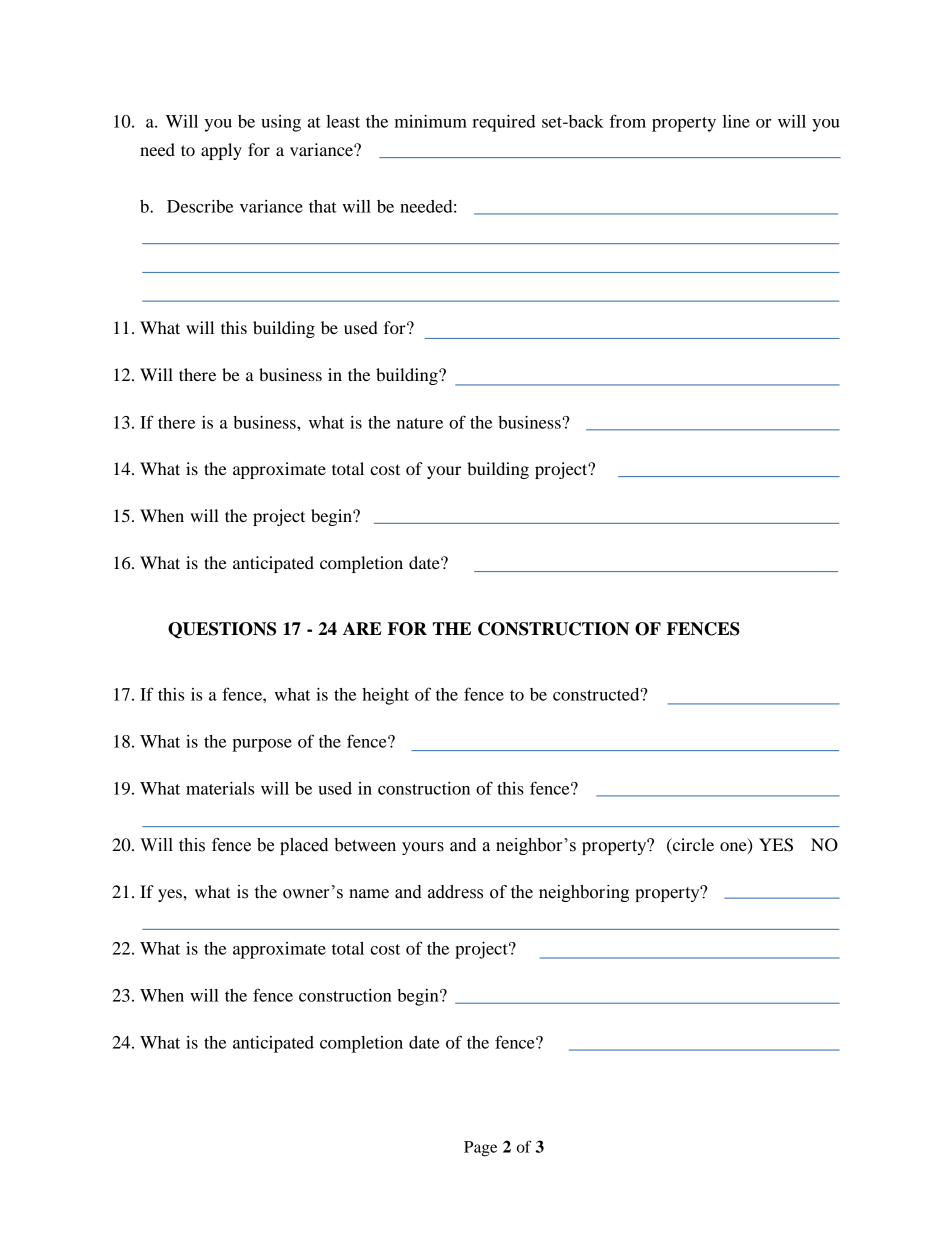 The image size is (952, 1233). Describe the element at coordinates (420, 423) in the image. I see `nature` at that location.
